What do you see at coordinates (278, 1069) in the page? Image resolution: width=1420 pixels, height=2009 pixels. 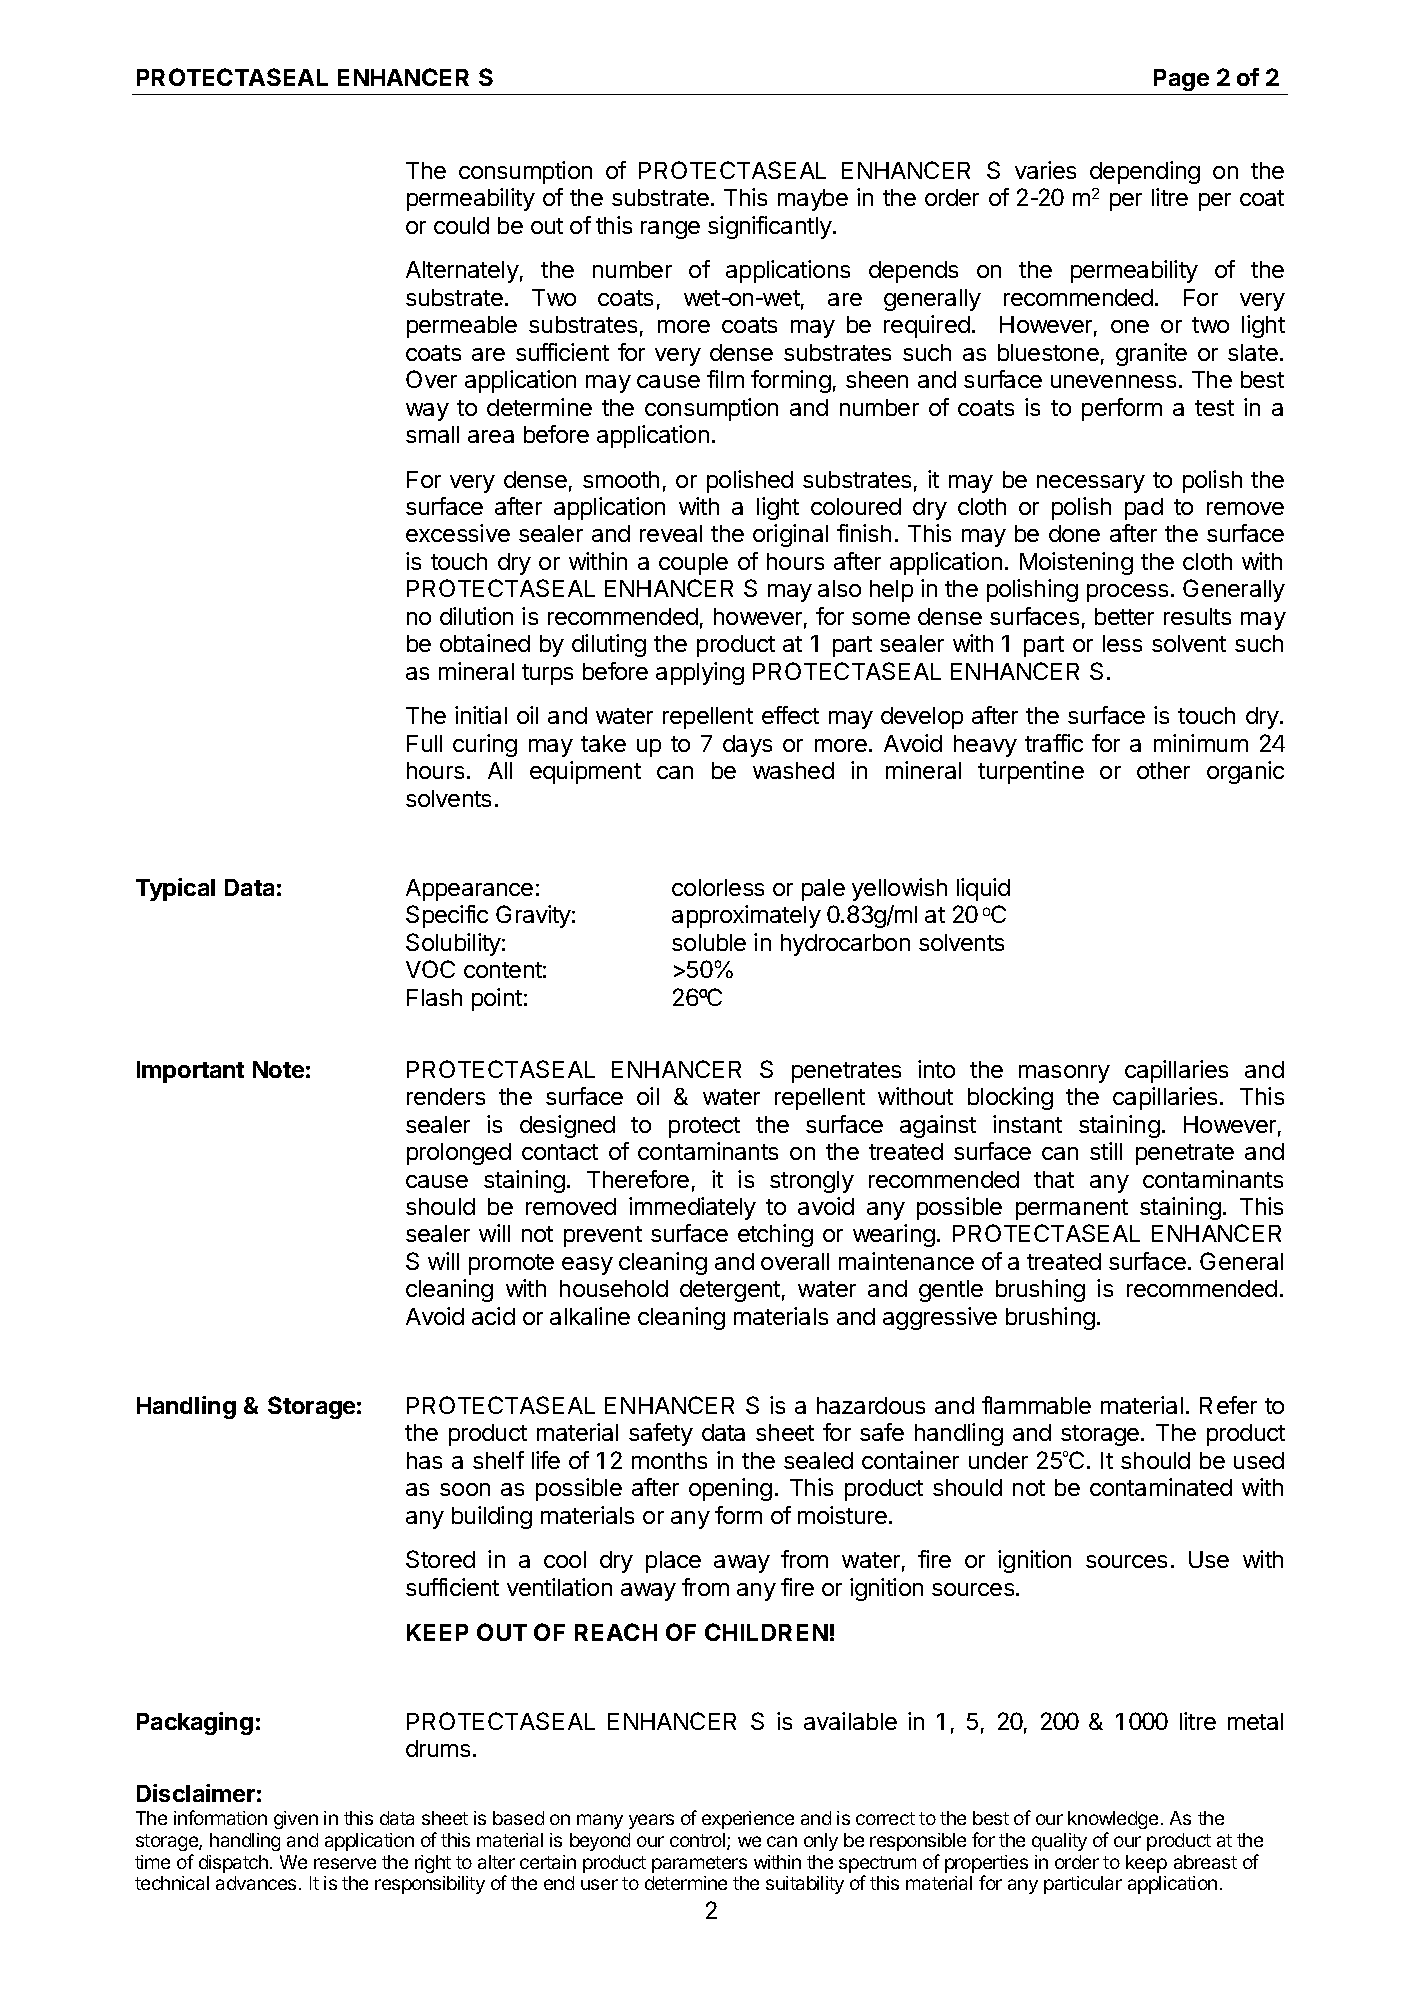 I see `Note` at bounding box center [278, 1069].
